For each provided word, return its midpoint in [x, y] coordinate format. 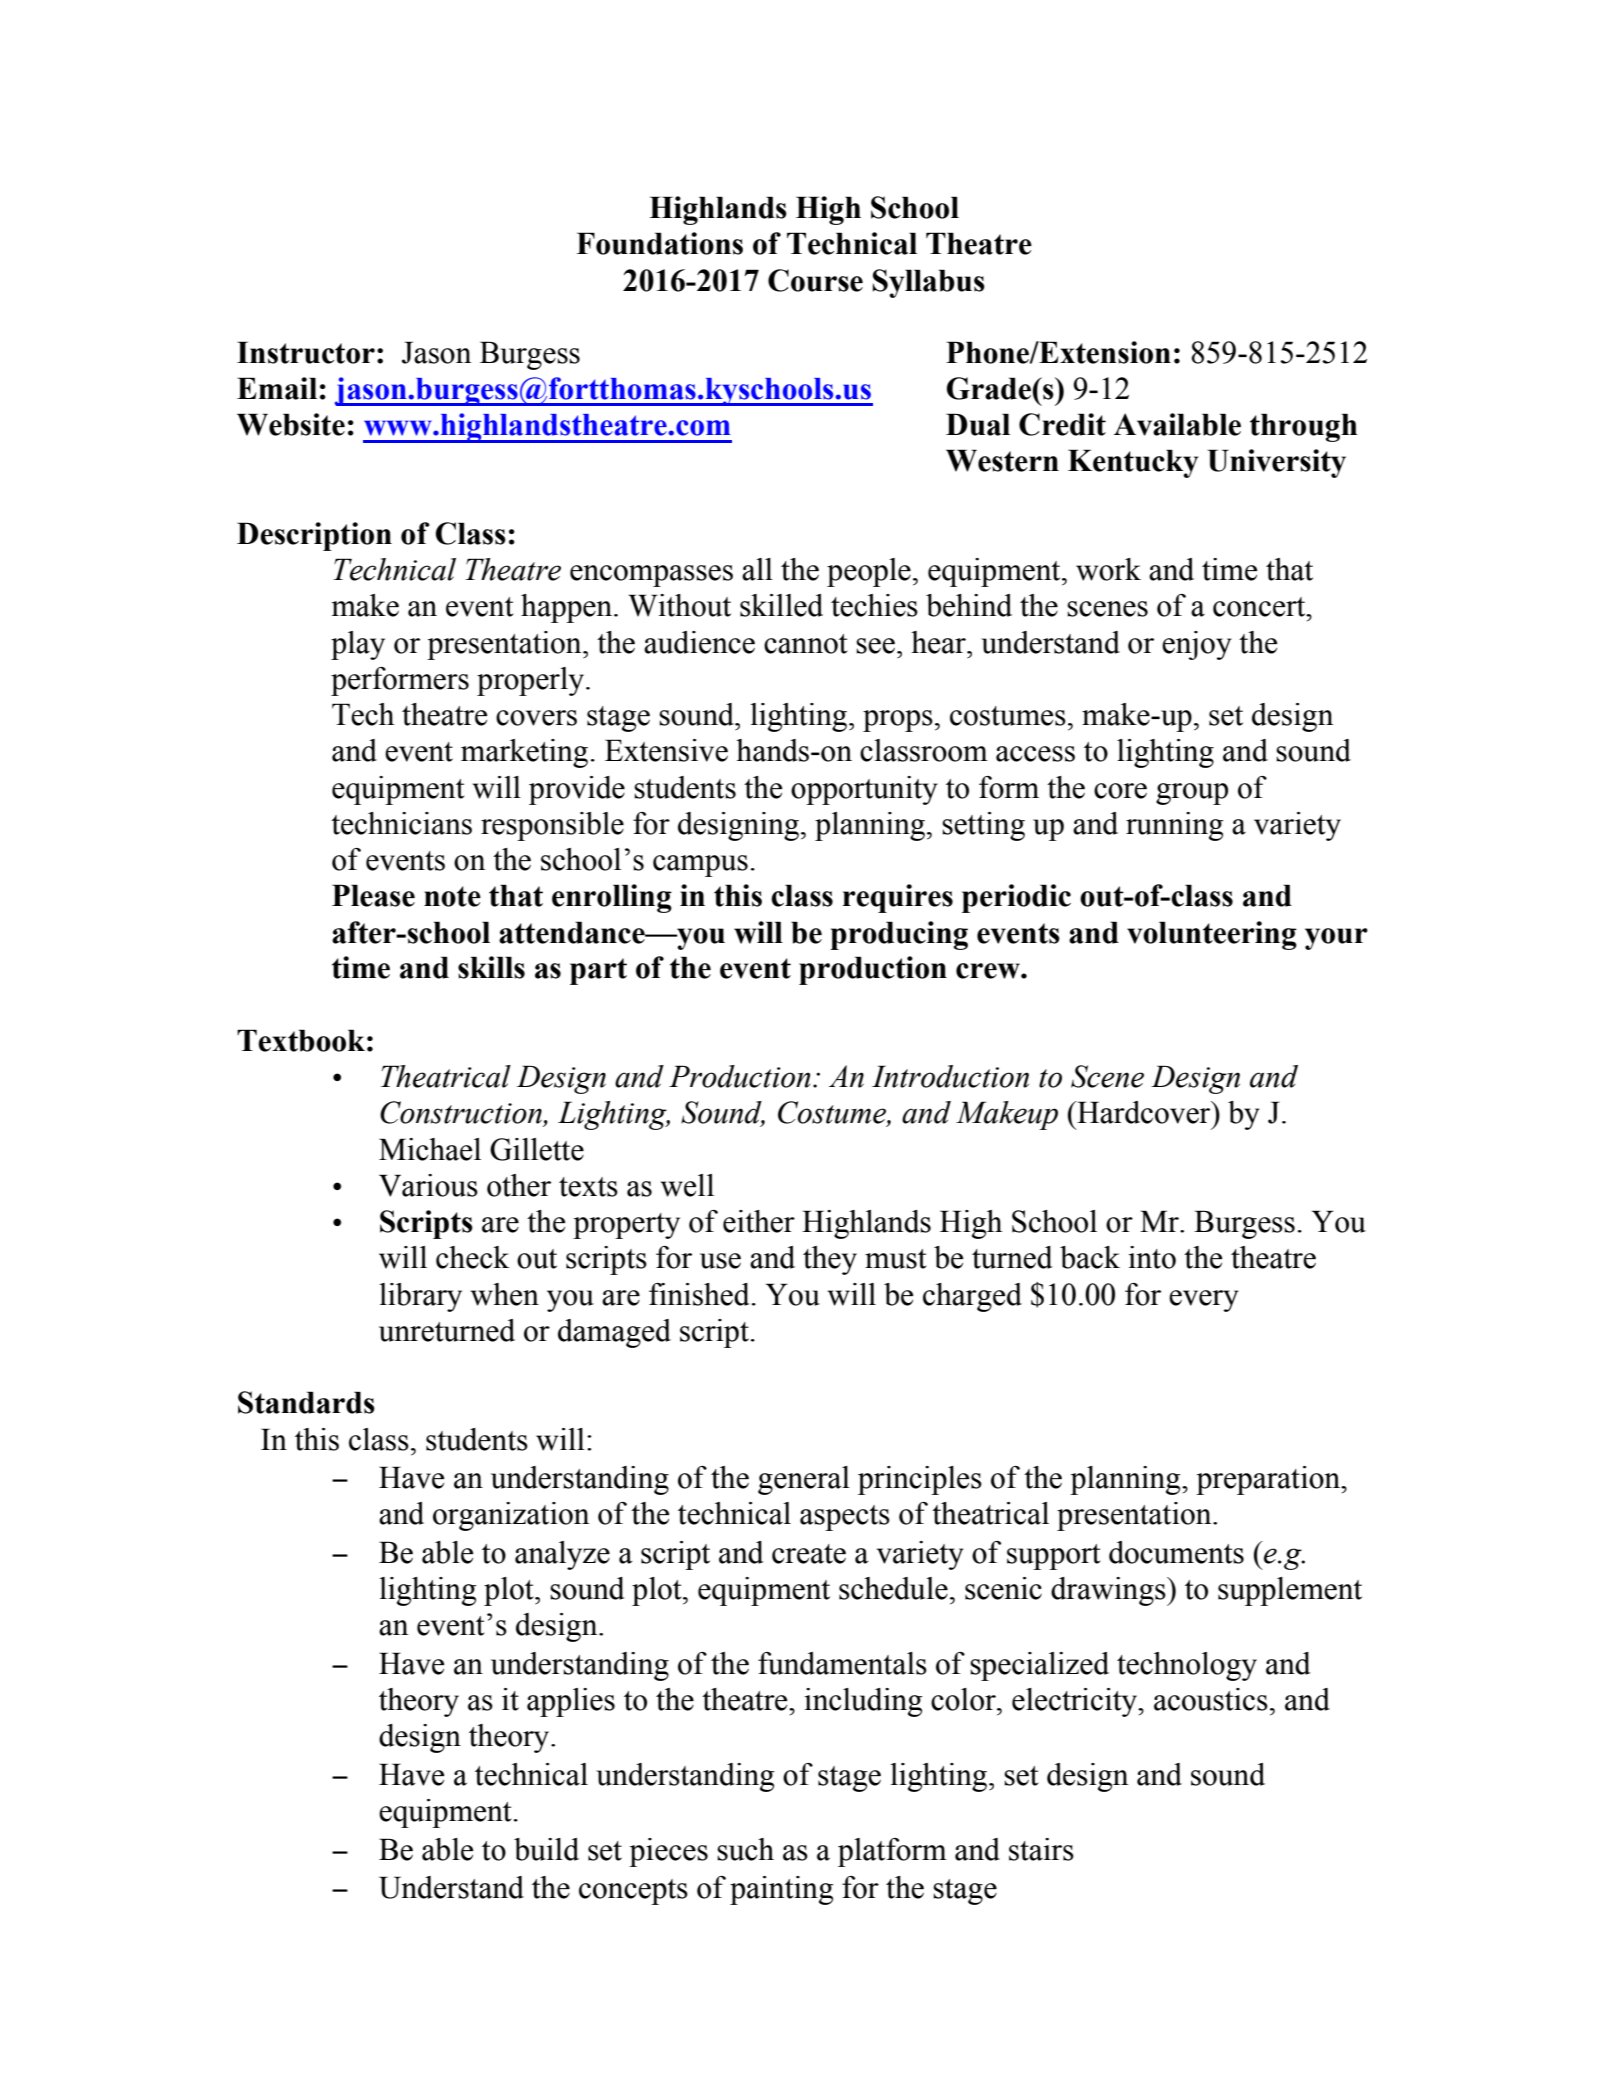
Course [815, 280]
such [745, 1849]
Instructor [306, 352]
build [546, 1849]
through [1304, 427]
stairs [1041, 1849]
